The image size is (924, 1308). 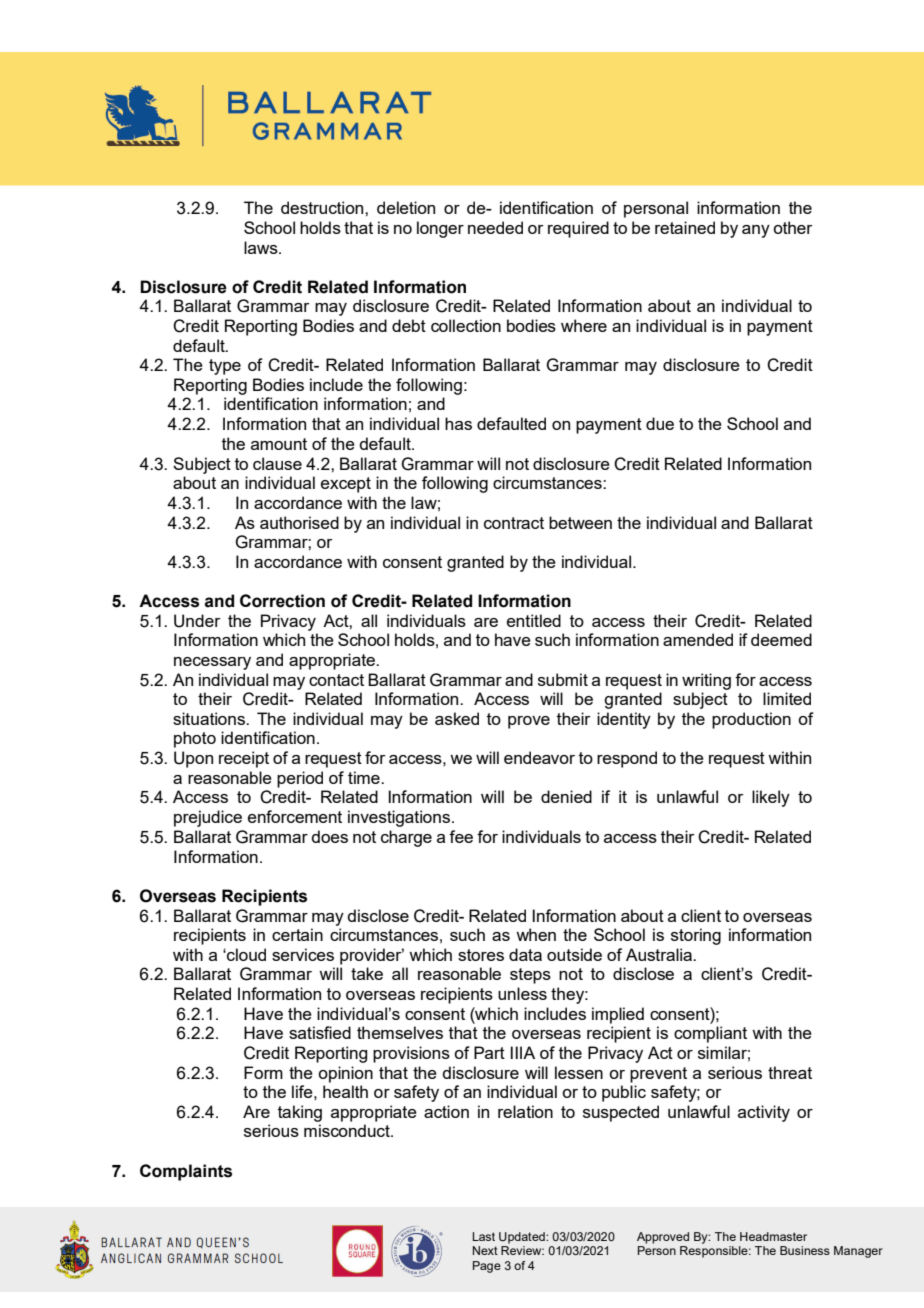 What do you see at coordinates (262, 247) in the image?
I see `laws` at bounding box center [262, 247].
